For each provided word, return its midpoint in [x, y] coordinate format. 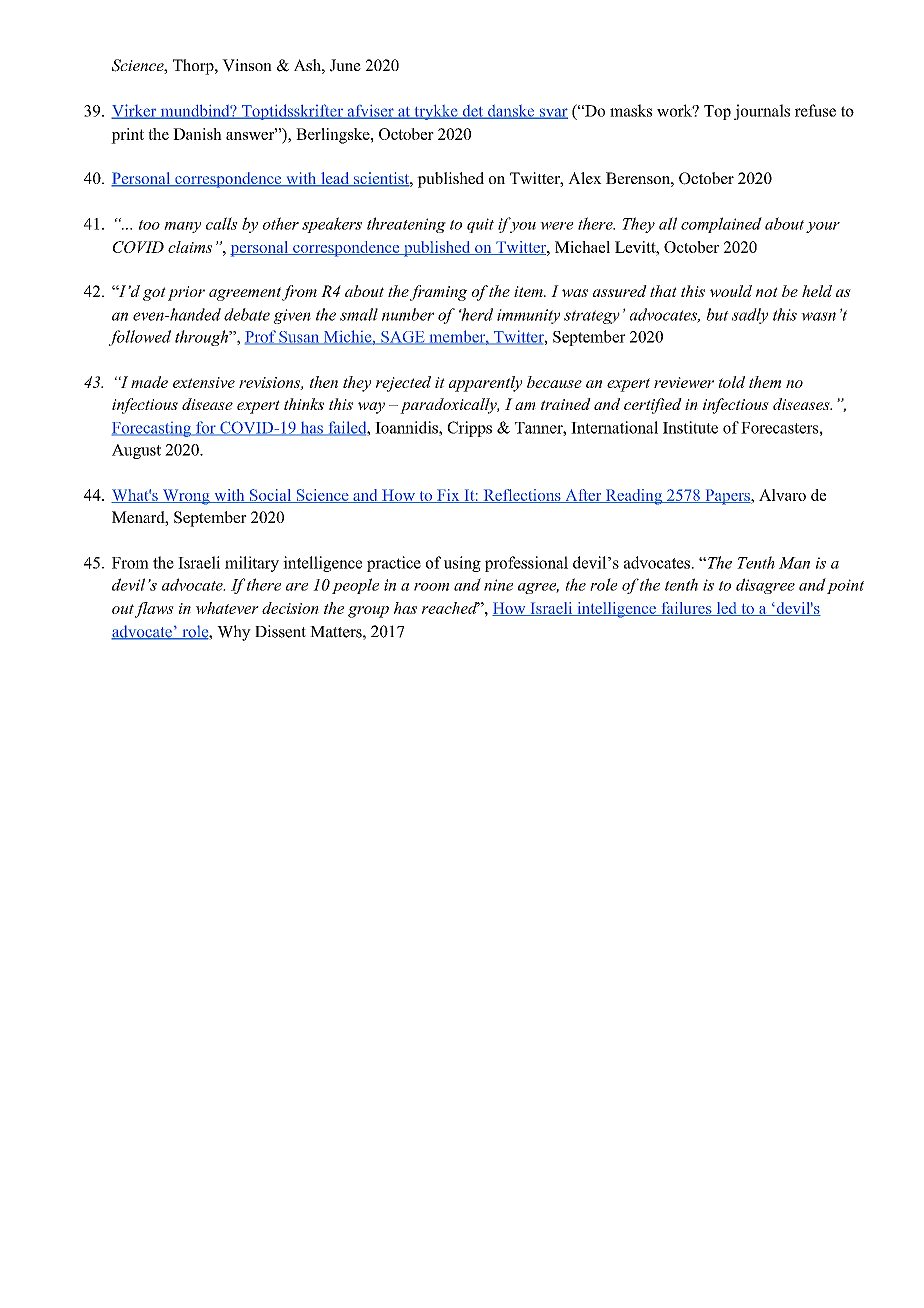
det [473, 112]
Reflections [522, 496]
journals [762, 112]
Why [234, 633]
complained [721, 225]
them [765, 382]
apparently [485, 384]
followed [140, 338]
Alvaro [782, 495]
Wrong [186, 497]
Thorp [194, 67]
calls [222, 223]
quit [480, 225]
